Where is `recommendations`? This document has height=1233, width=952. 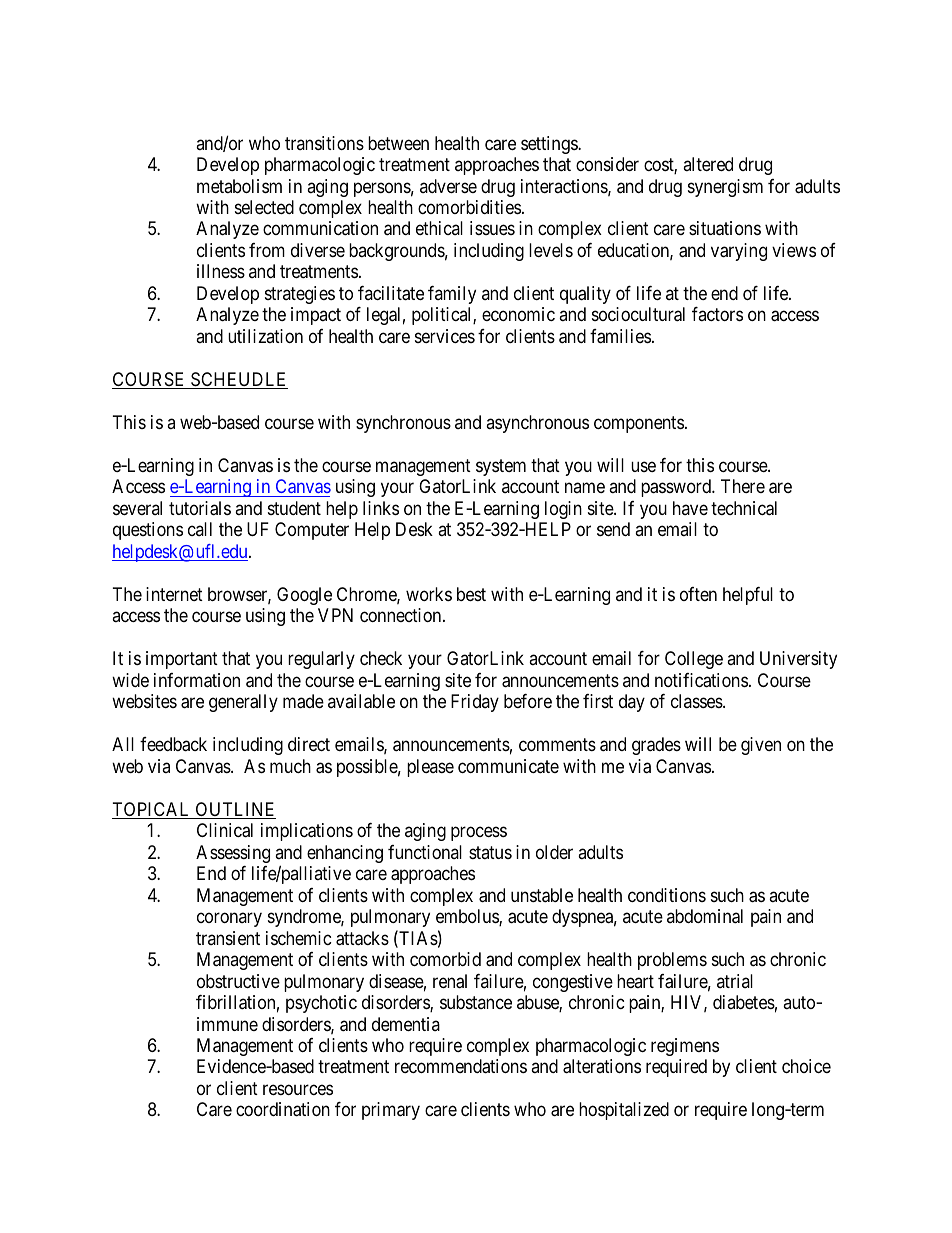
recommendations is located at coordinates (461, 1066).
